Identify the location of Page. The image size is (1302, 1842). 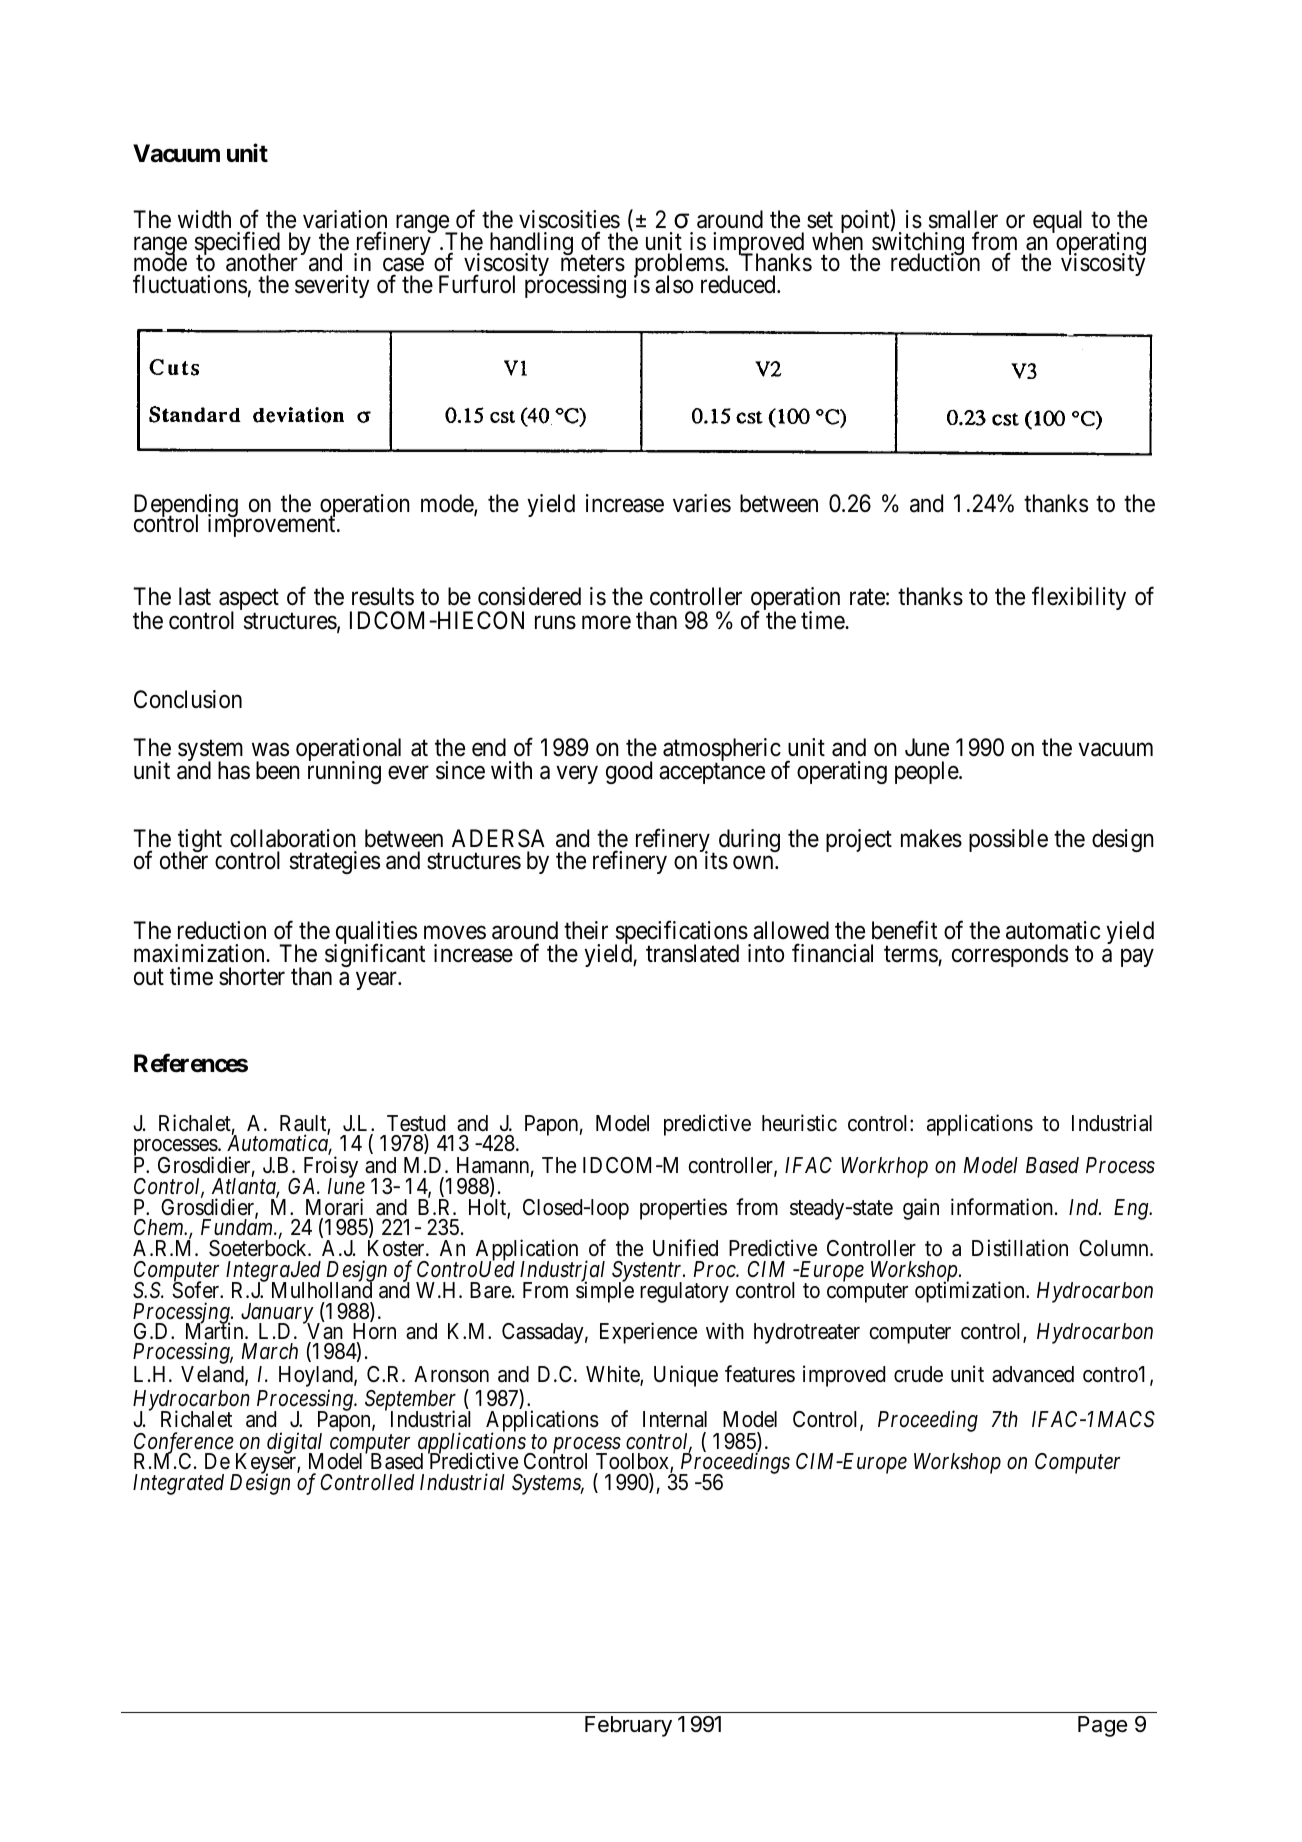
(1102, 1726).
